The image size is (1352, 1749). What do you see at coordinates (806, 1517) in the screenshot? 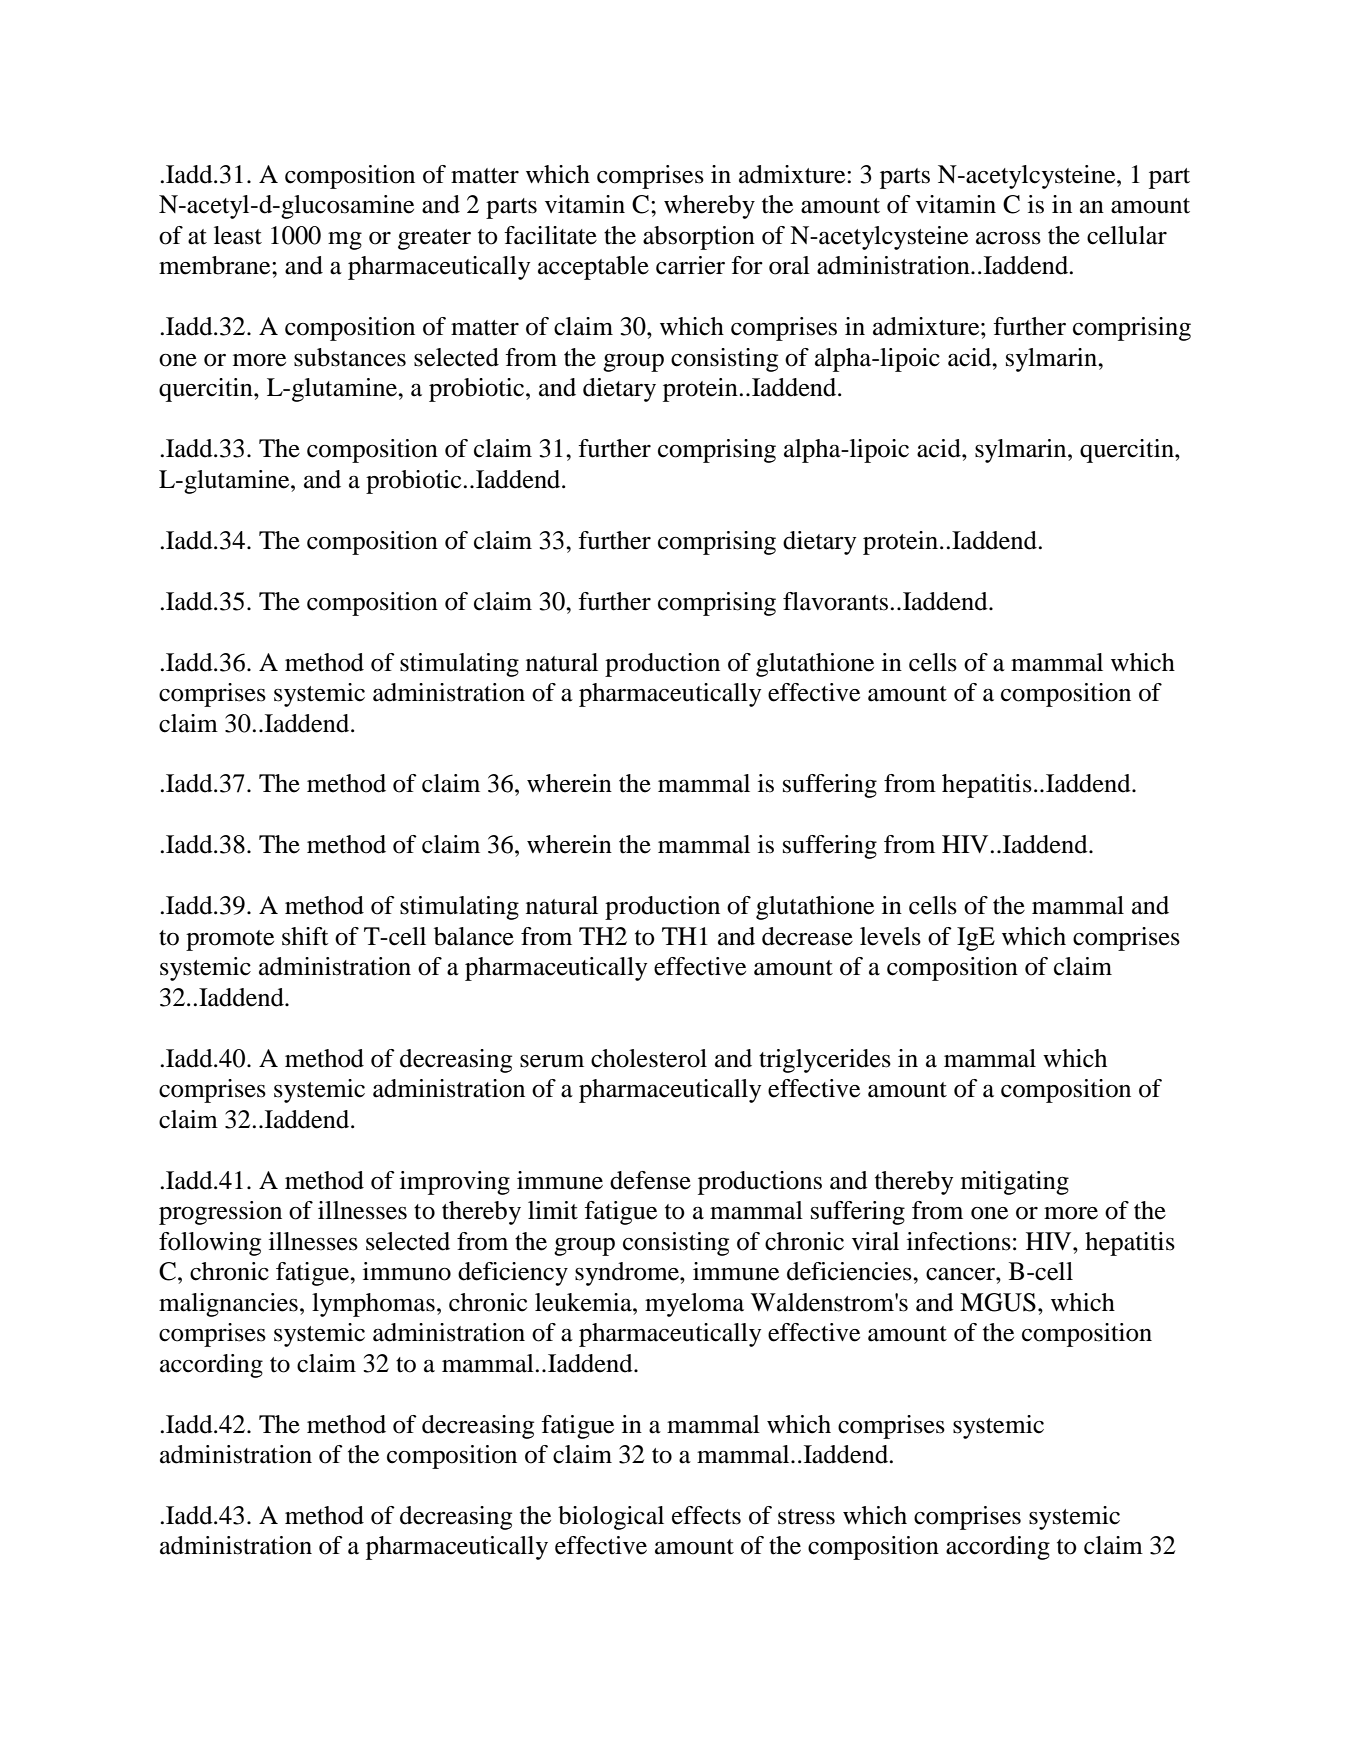
I see `stress` at bounding box center [806, 1517].
